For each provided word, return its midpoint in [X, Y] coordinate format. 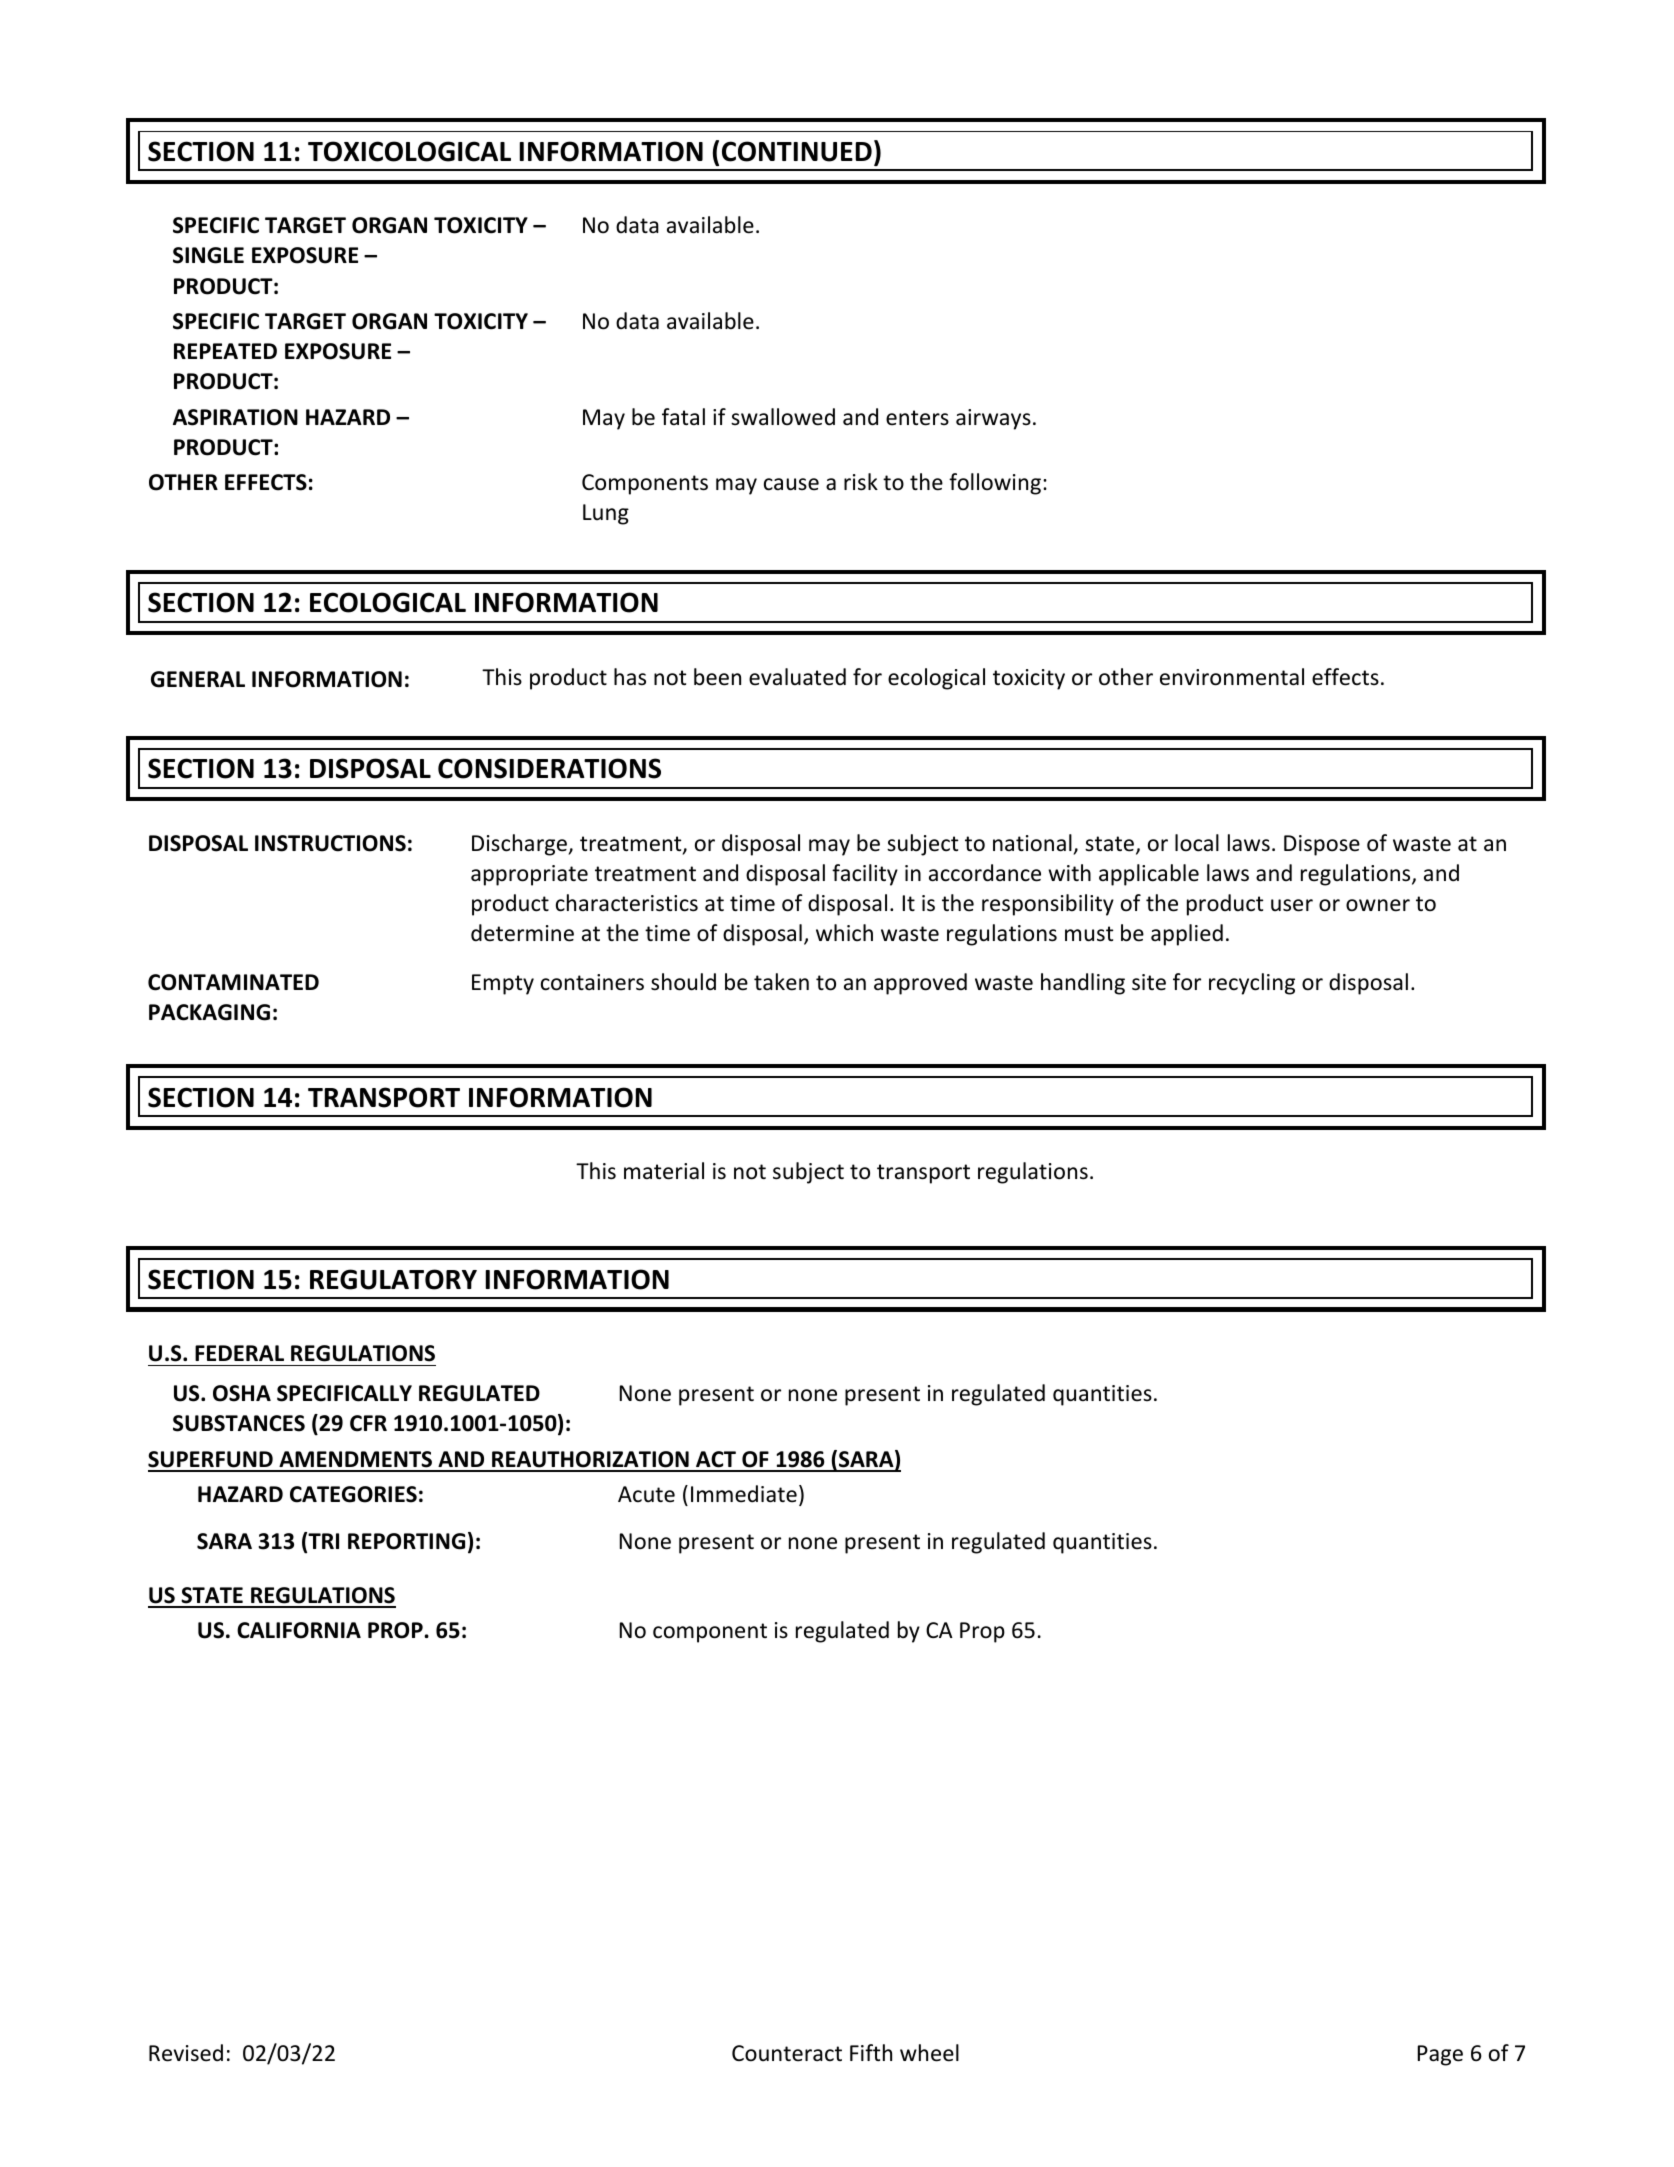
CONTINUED [797, 151]
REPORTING [406, 1541]
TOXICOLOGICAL [409, 151]
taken [781, 982]
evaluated [797, 677]
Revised [186, 2053]
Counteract [787, 2053]
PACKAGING [209, 1012]
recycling [1252, 984]
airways [993, 419]
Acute [646, 1494]
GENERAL [198, 679]
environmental [1232, 677]
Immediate [744, 1494]
